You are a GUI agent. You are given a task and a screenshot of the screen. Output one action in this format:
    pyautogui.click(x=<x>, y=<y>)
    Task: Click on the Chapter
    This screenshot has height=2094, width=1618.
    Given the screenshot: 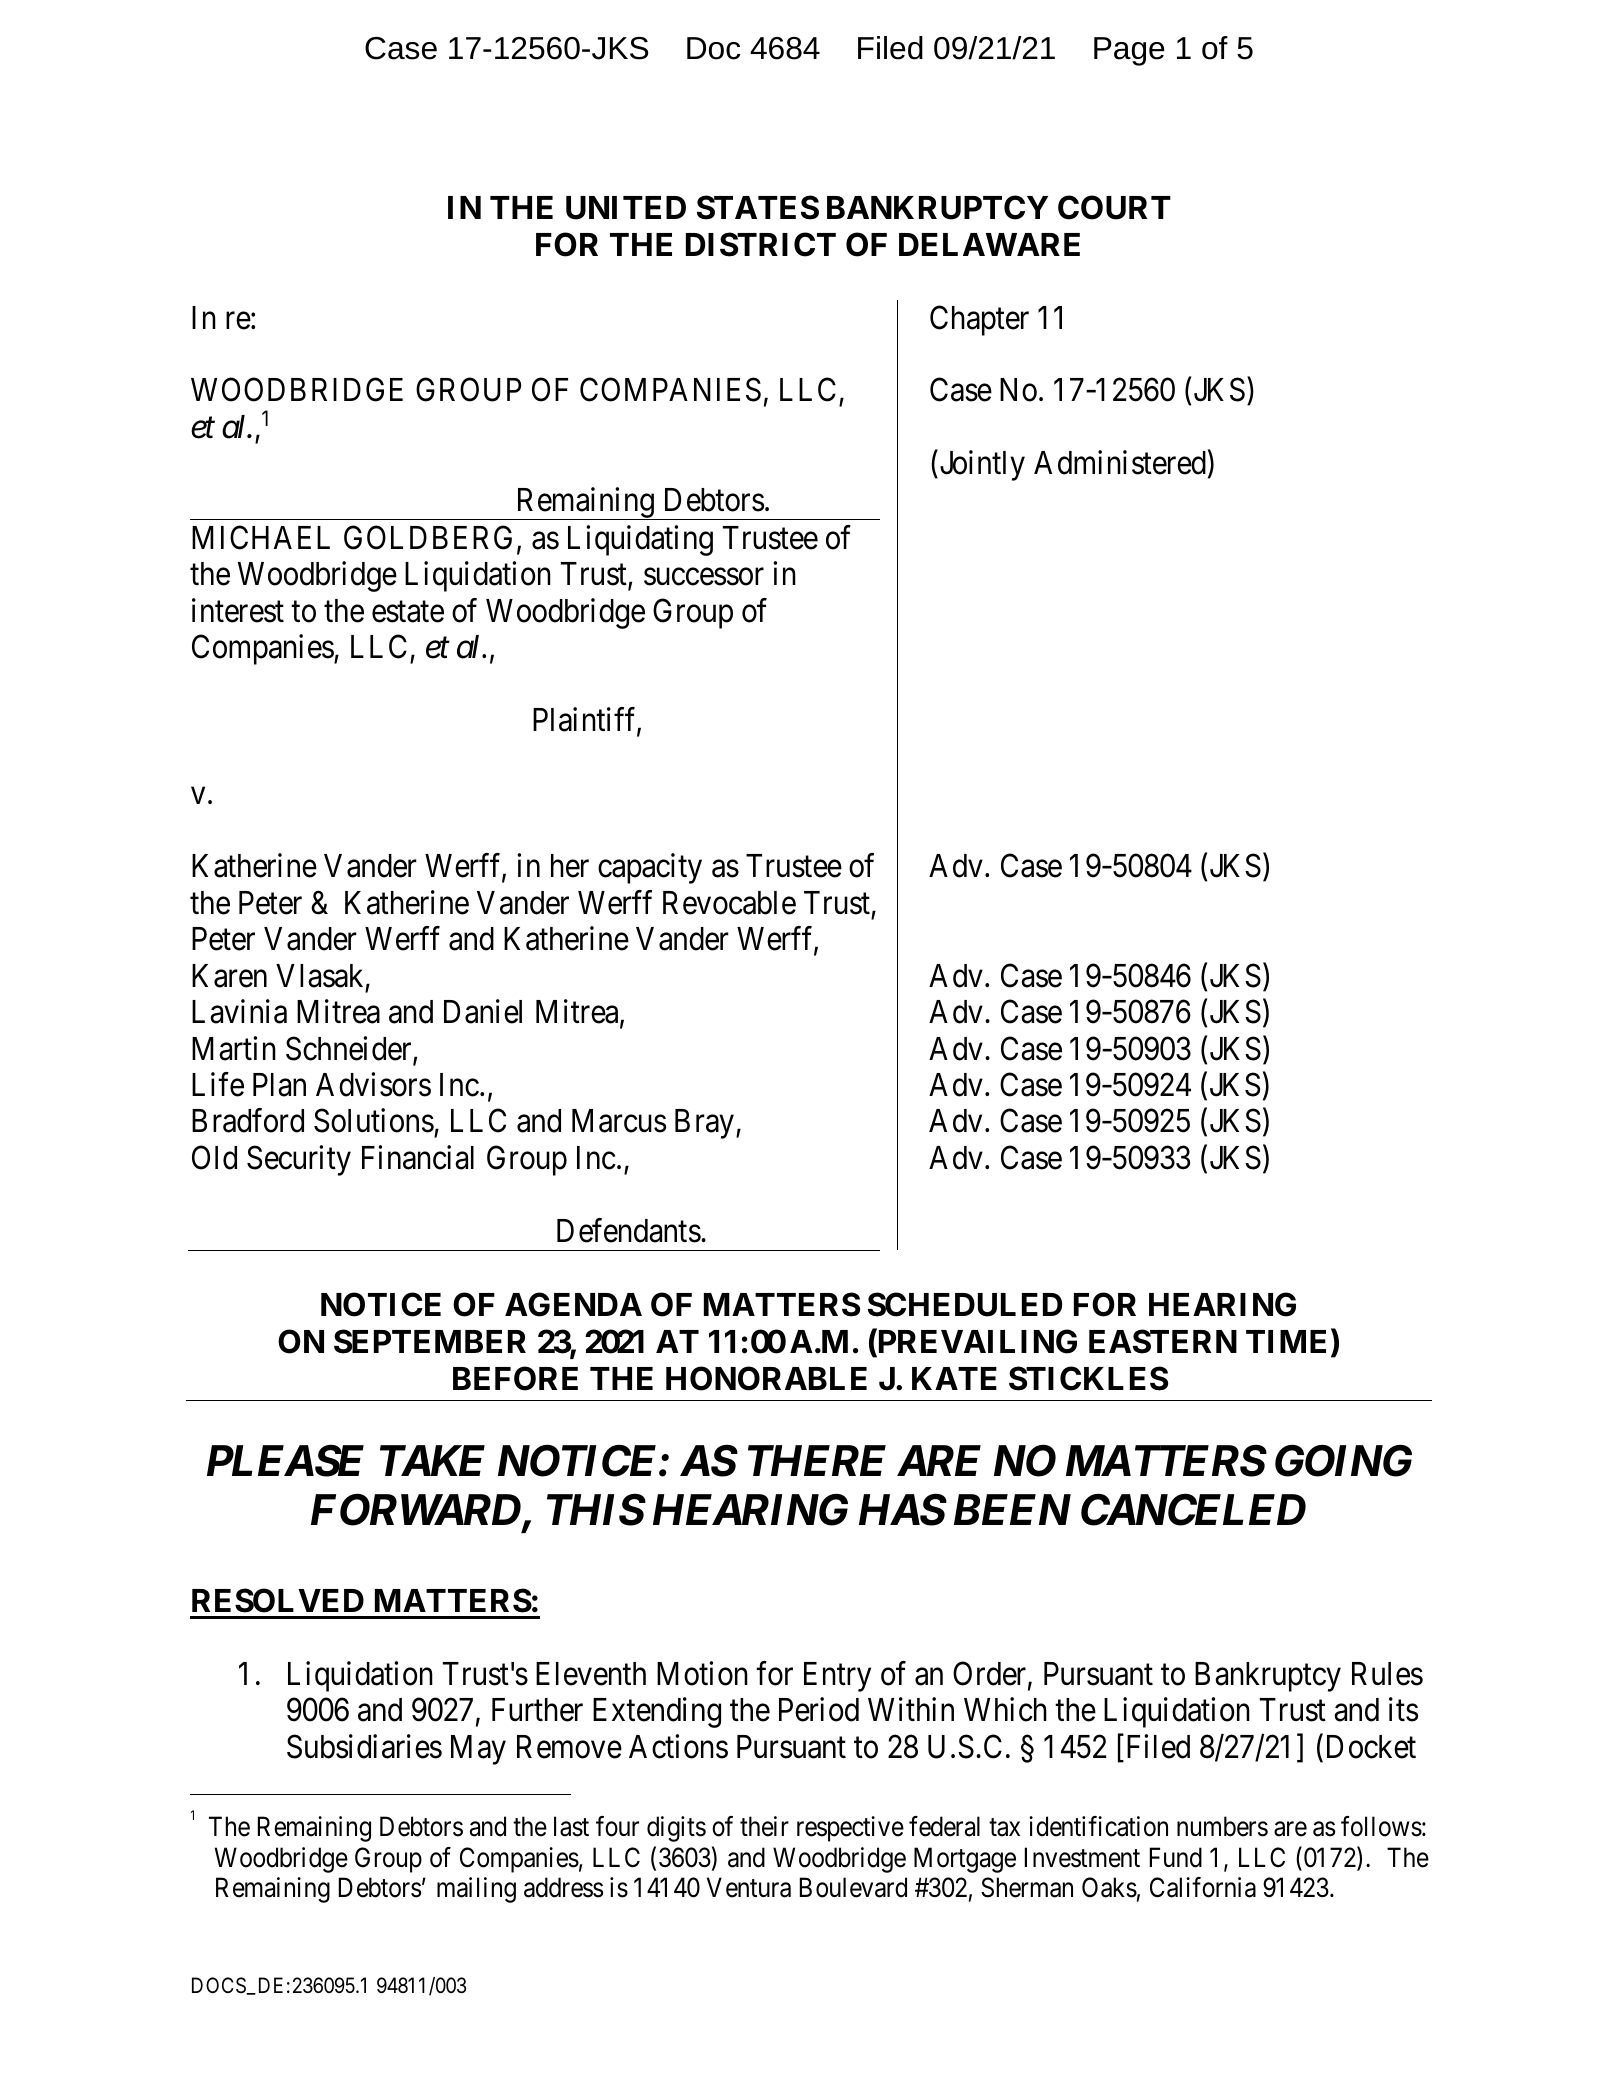 What is the action you would take?
    pyautogui.click(x=979, y=320)
